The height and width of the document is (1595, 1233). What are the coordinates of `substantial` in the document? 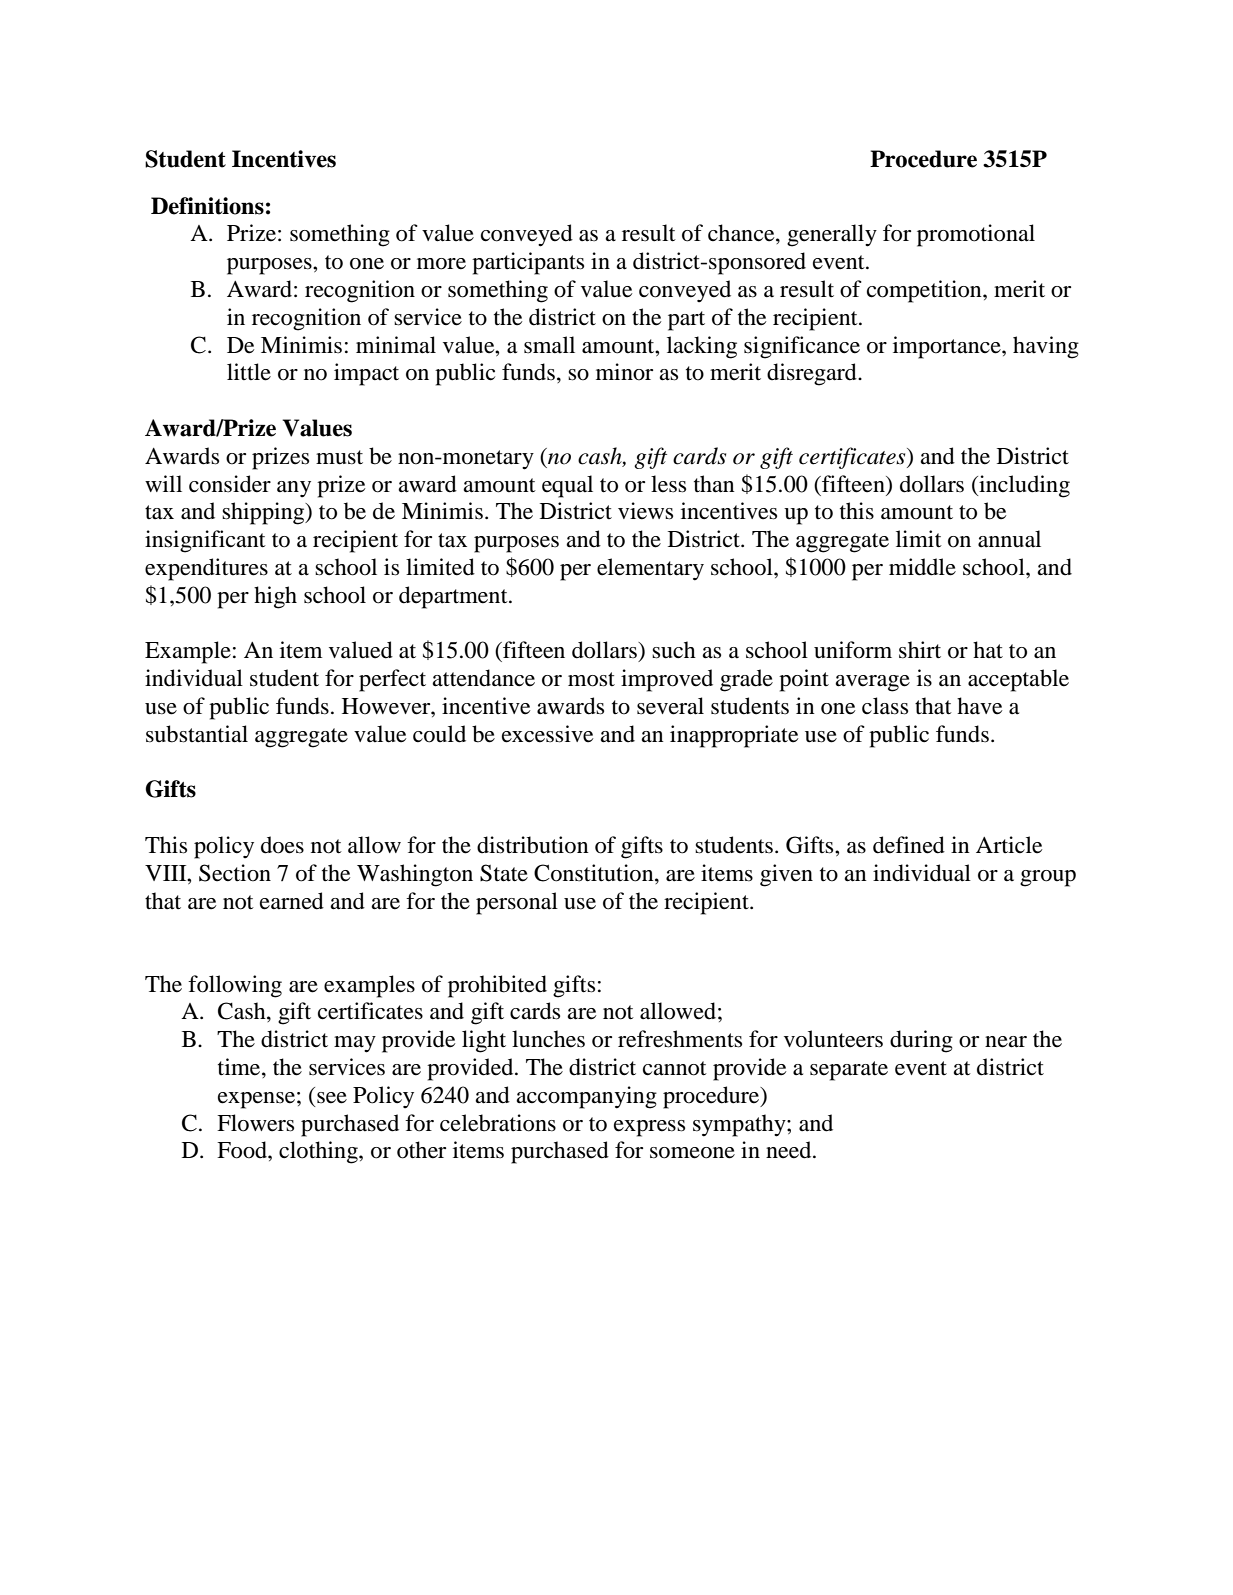 It's located at (197, 734).
